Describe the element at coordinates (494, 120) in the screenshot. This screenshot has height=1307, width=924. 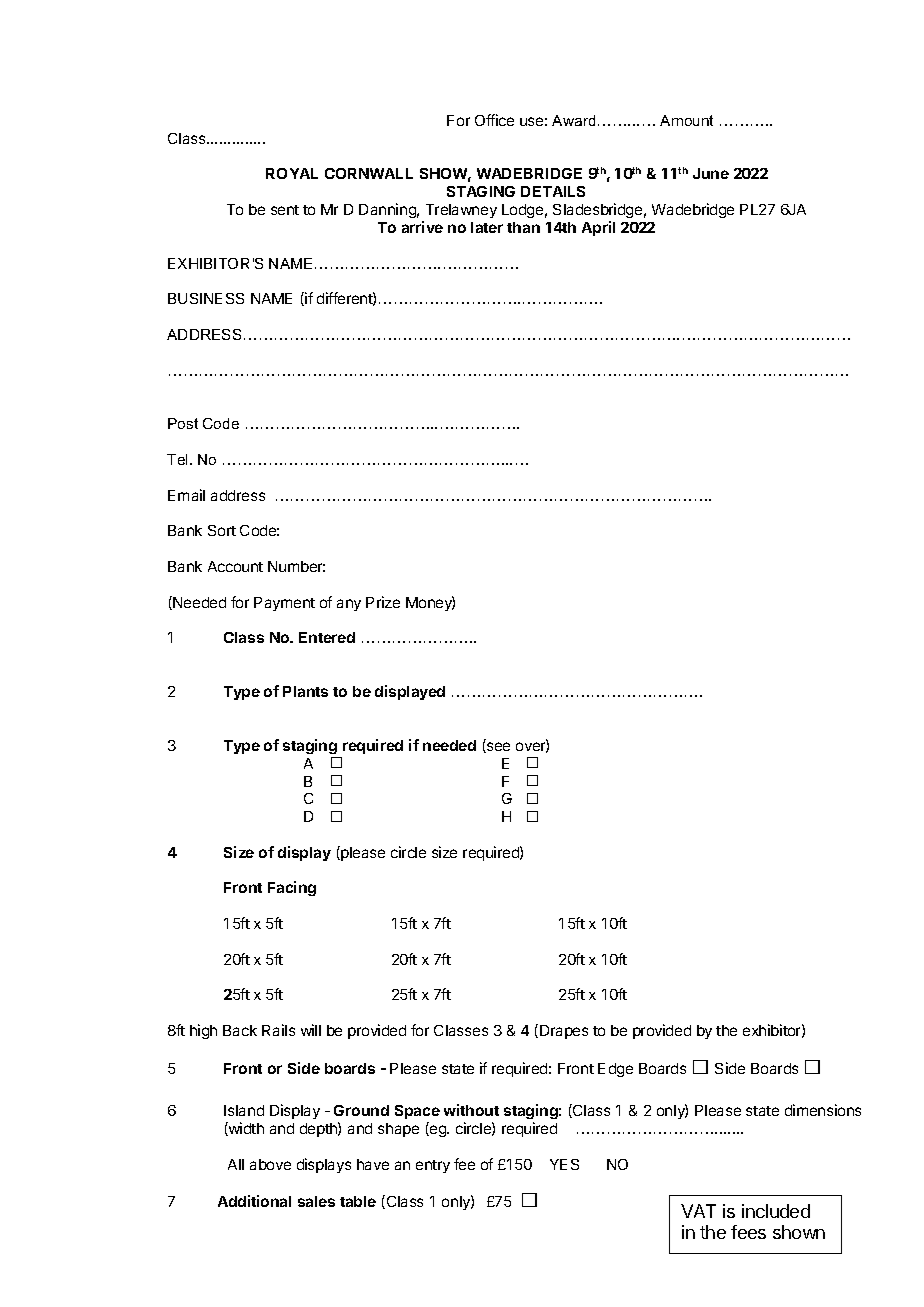
I see `Office` at that location.
